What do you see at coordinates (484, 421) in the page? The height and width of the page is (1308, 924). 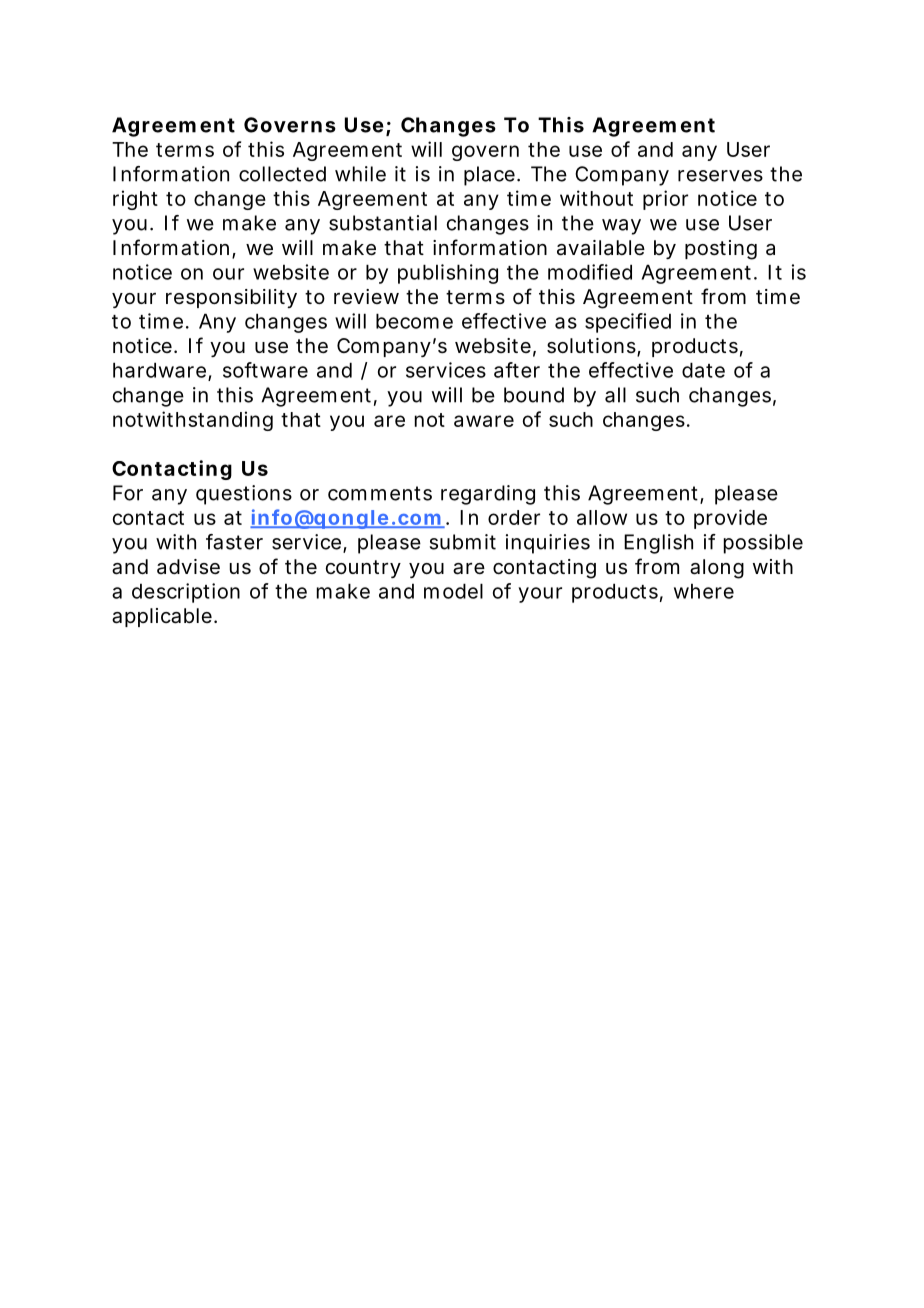 I see `aware` at bounding box center [484, 421].
